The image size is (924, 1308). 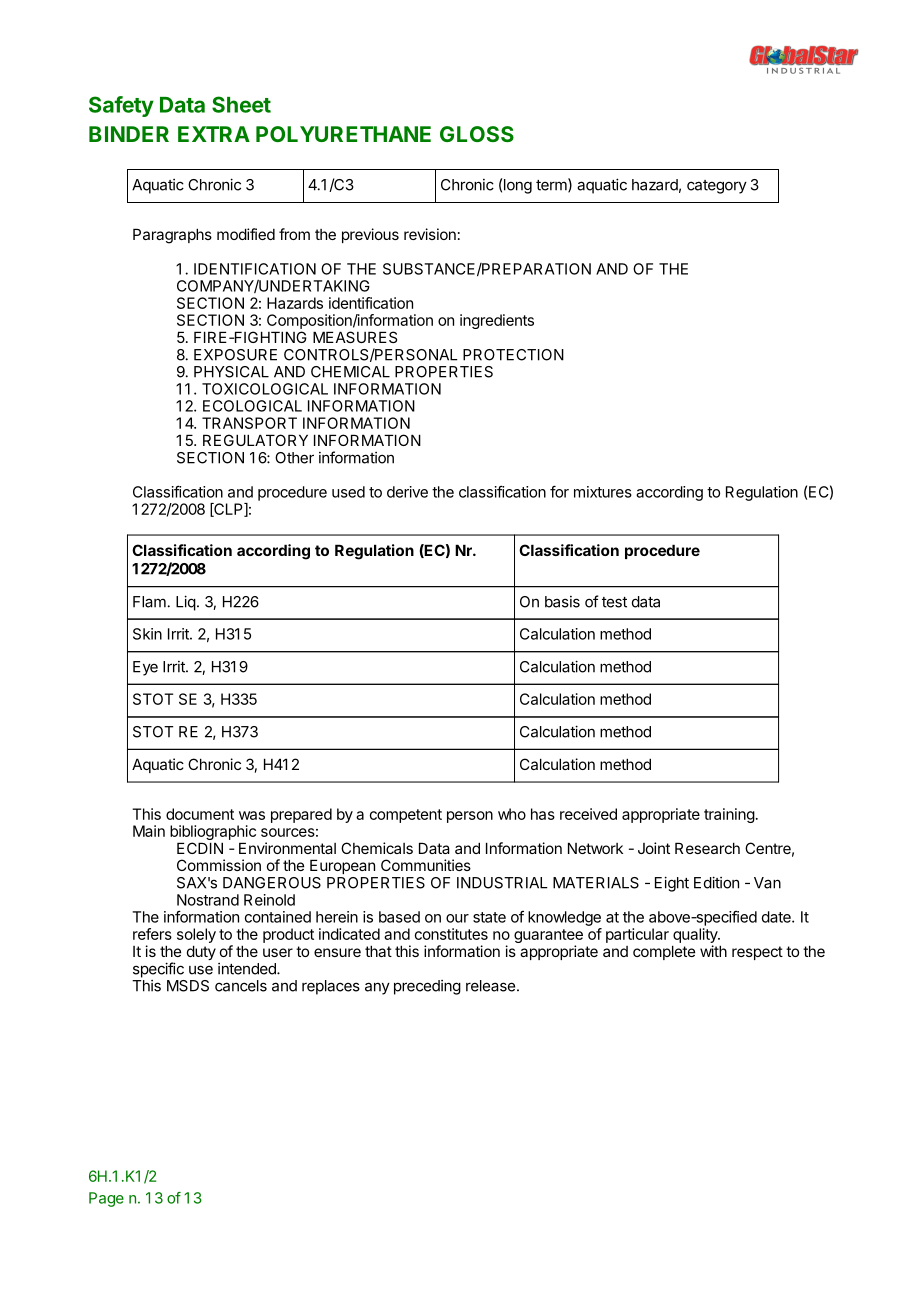 What do you see at coordinates (231, 372) in the screenshot?
I see `PHYSICAL` at bounding box center [231, 372].
